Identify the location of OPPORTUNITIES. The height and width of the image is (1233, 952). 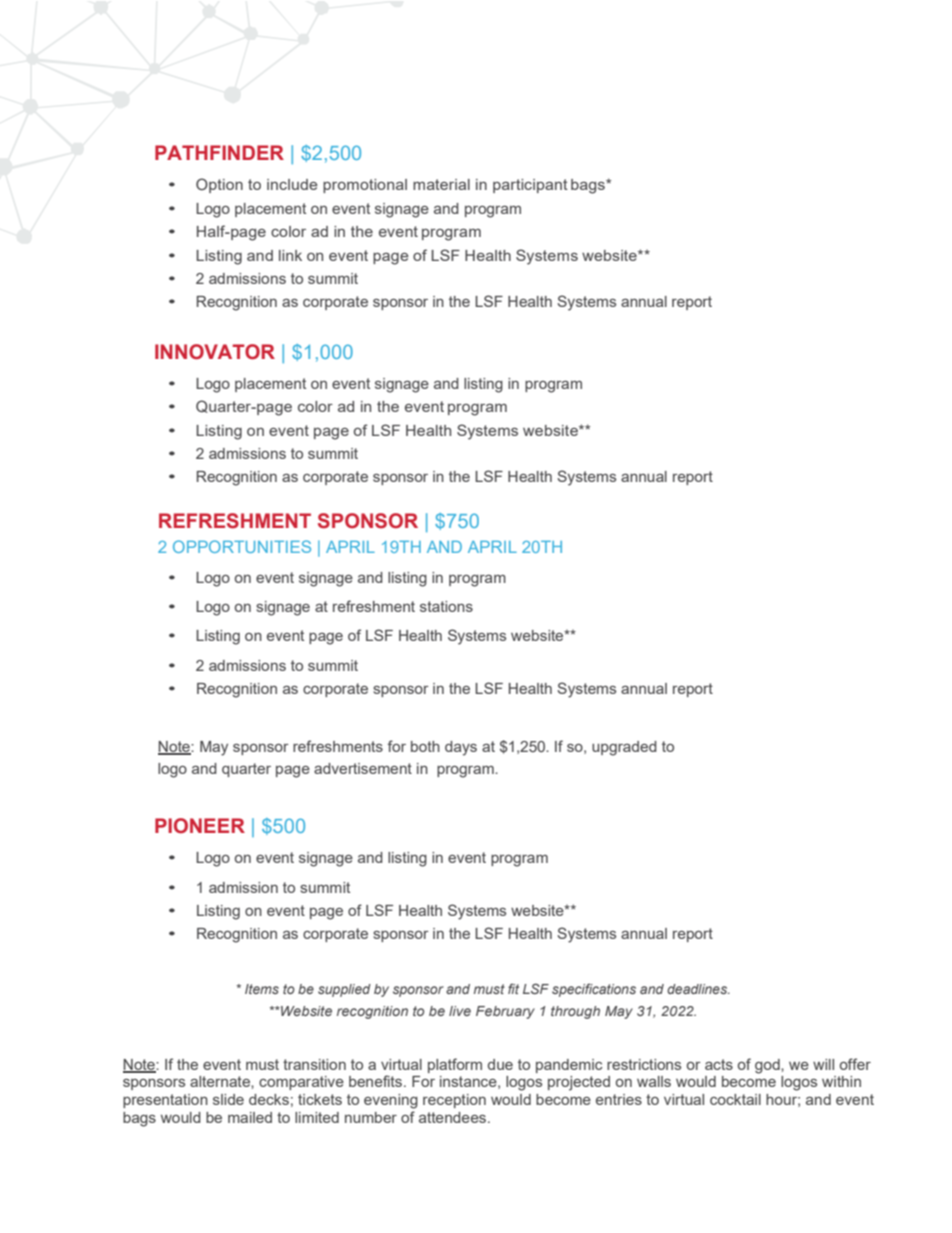
(242, 546).
